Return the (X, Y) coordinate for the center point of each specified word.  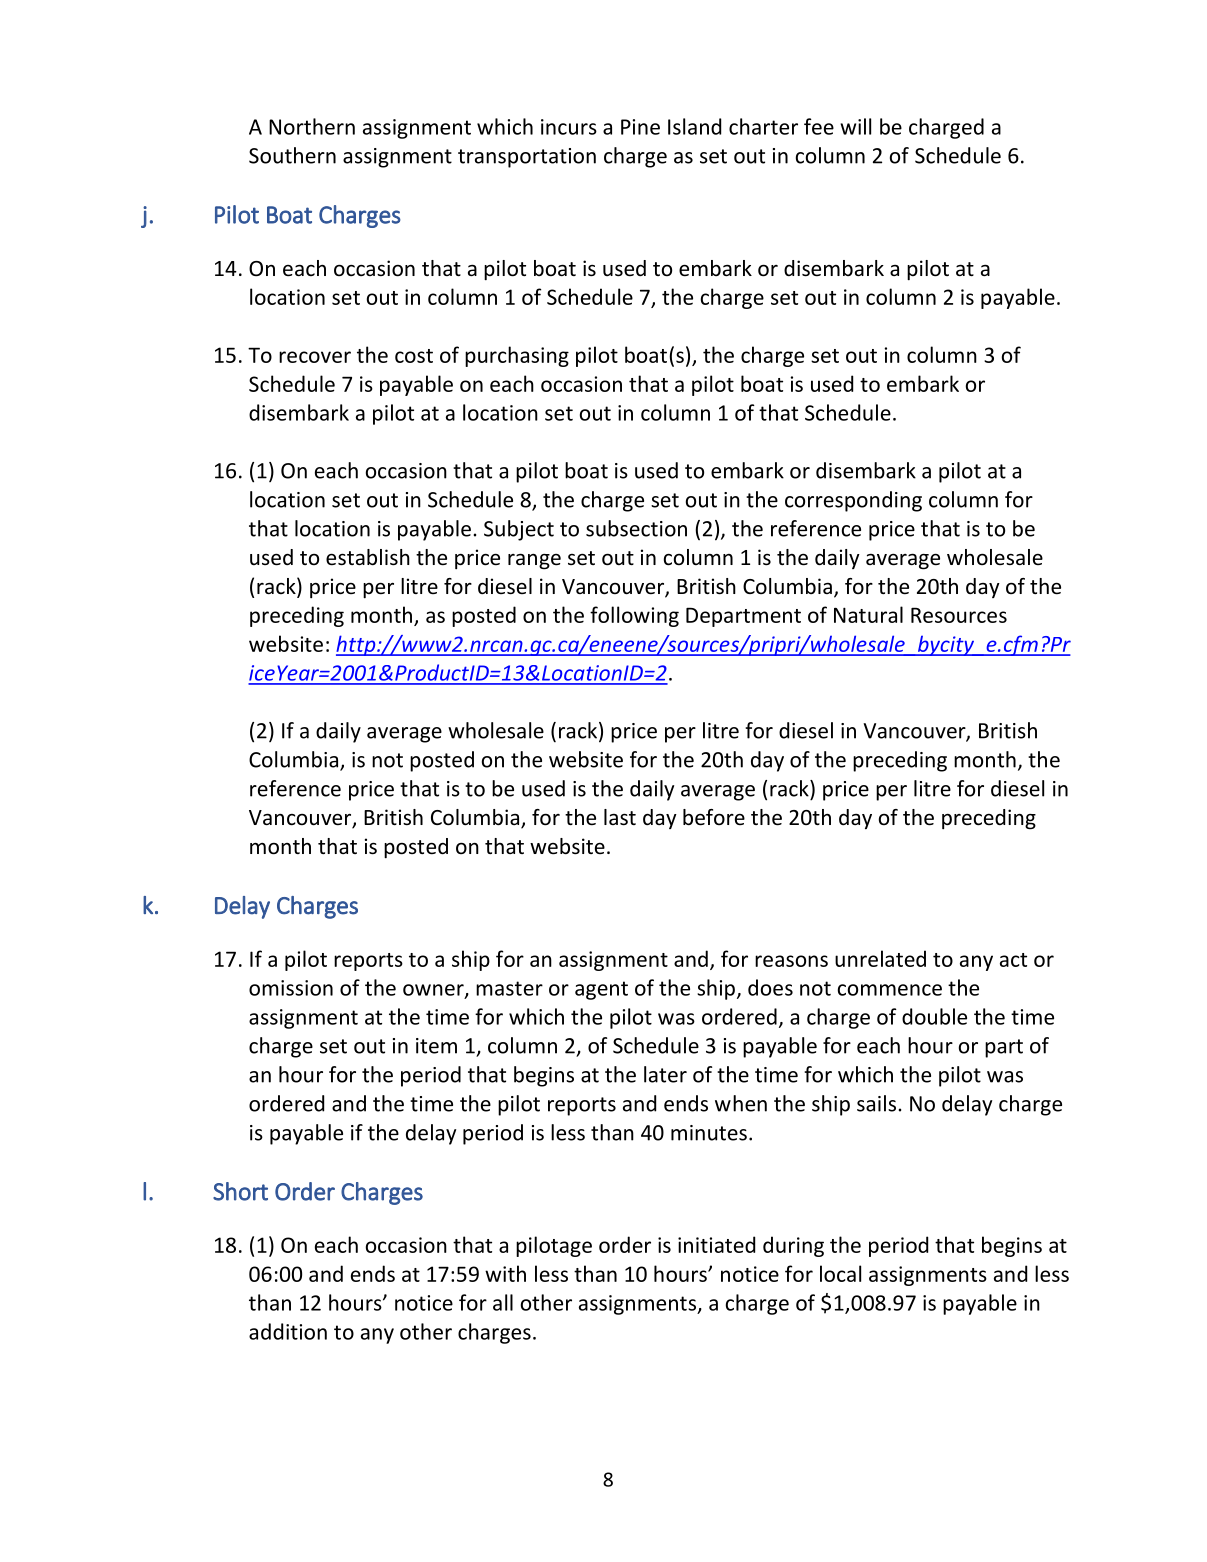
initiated (716, 1244)
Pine (640, 127)
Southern (292, 155)
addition (288, 1331)
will (855, 126)
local (840, 1273)
